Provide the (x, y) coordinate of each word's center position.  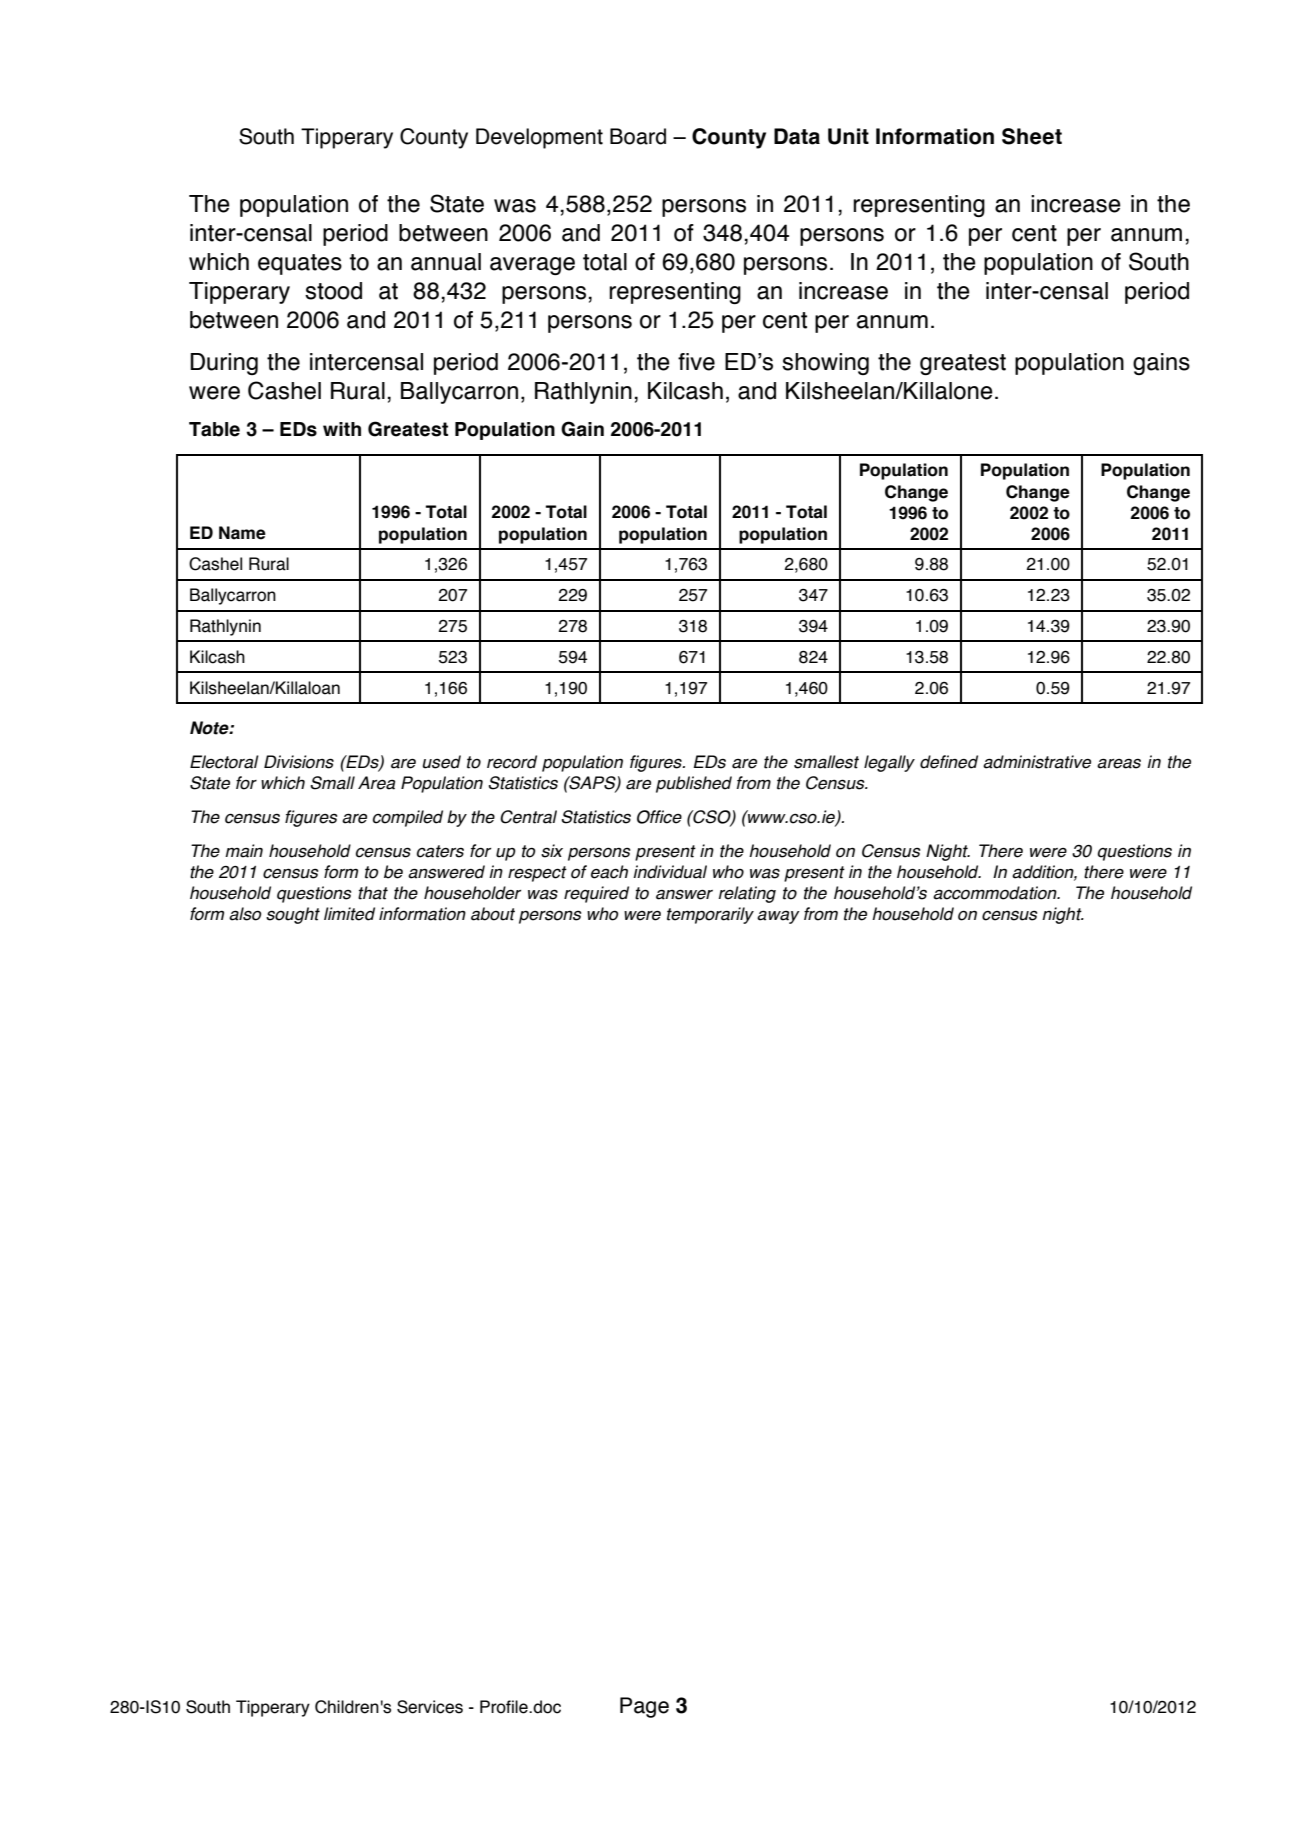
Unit (848, 136)
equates (300, 264)
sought (293, 915)
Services (430, 1707)
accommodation (996, 893)
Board (638, 136)
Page (644, 1707)
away (778, 917)
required (596, 894)
